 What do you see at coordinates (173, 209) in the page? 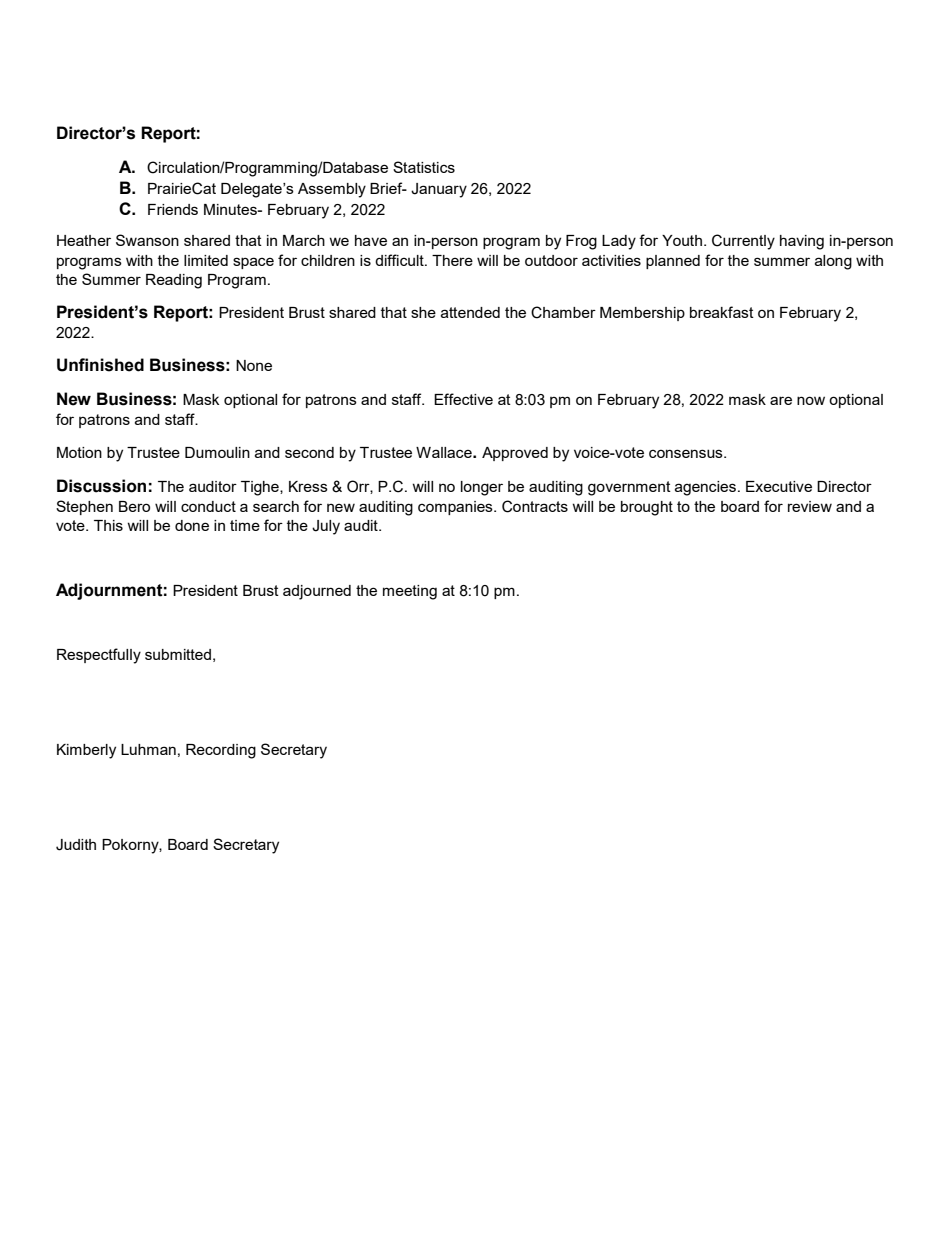
I see `Friends` at bounding box center [173, 209].
